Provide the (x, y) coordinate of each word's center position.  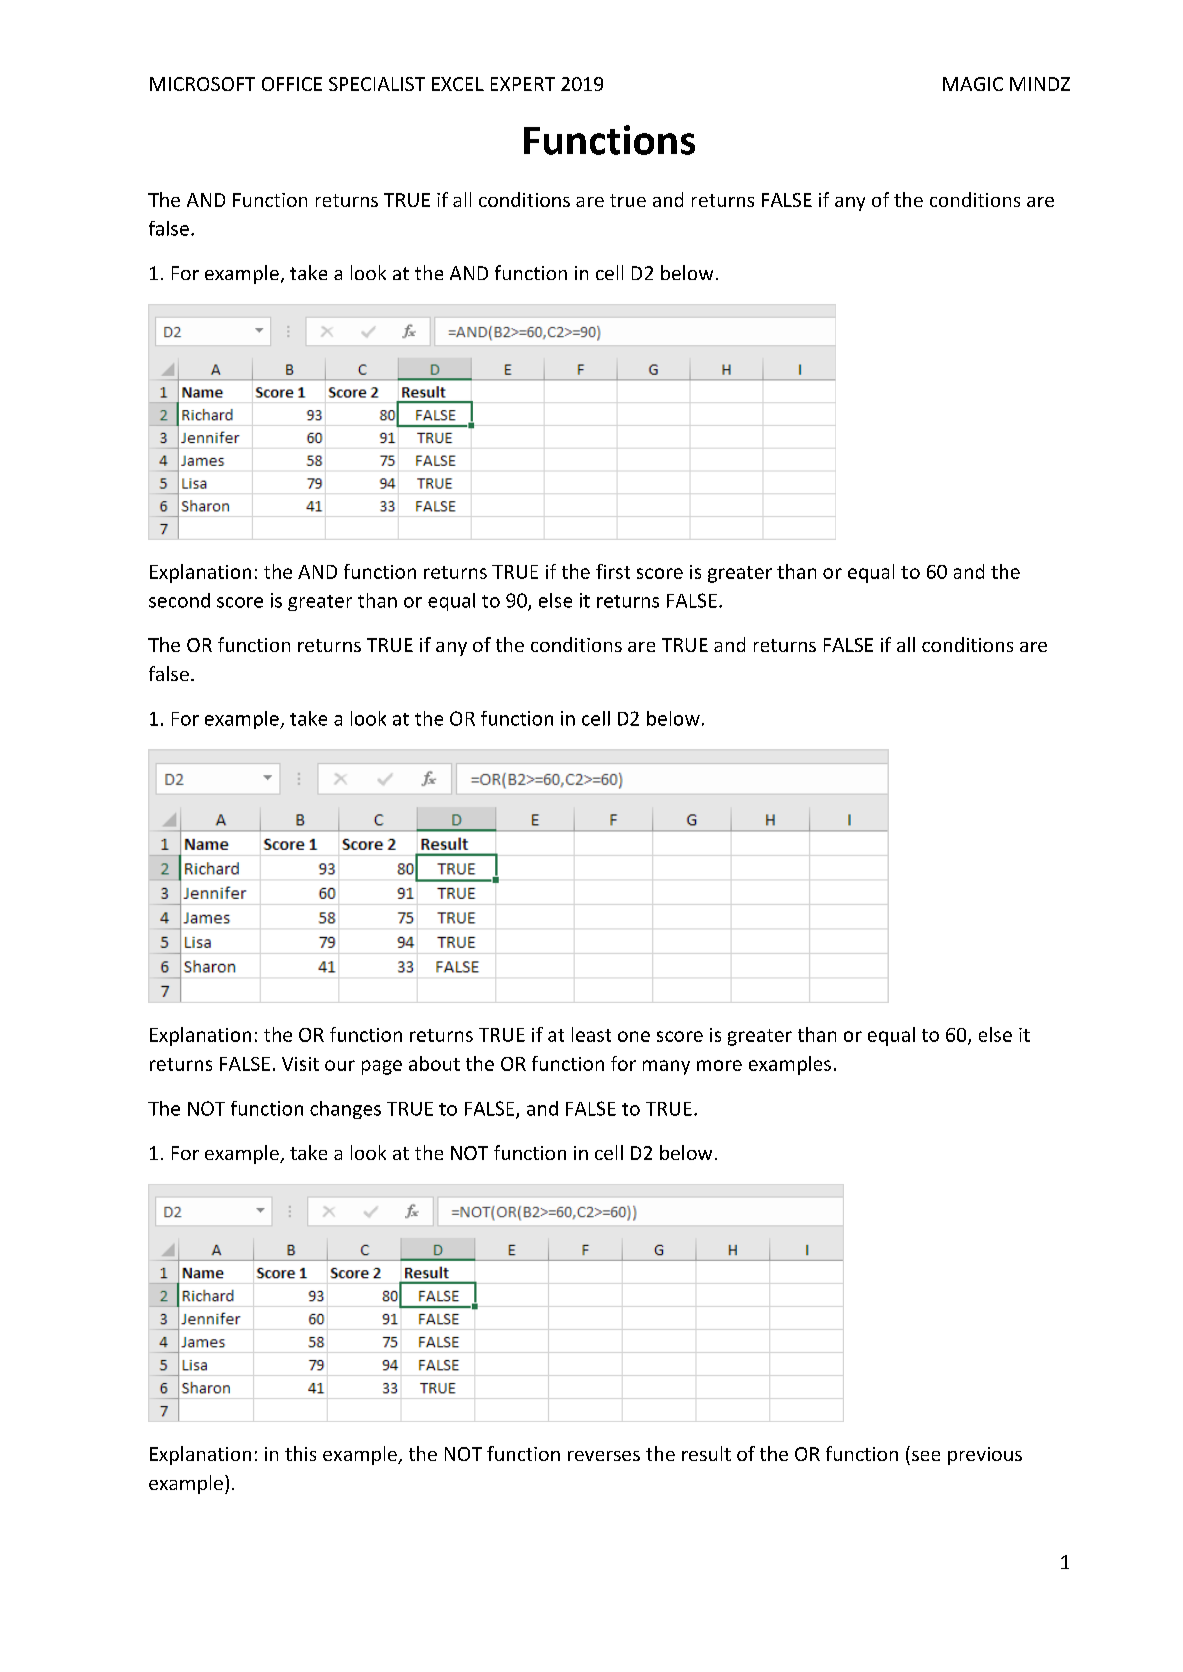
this (300, 1453)
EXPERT (523, 84)
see (926, 1456)
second (179, 600)
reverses (604, 1456)
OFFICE (292, 84)
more (719, 1065)
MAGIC (973, 84)
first (613, 571)
